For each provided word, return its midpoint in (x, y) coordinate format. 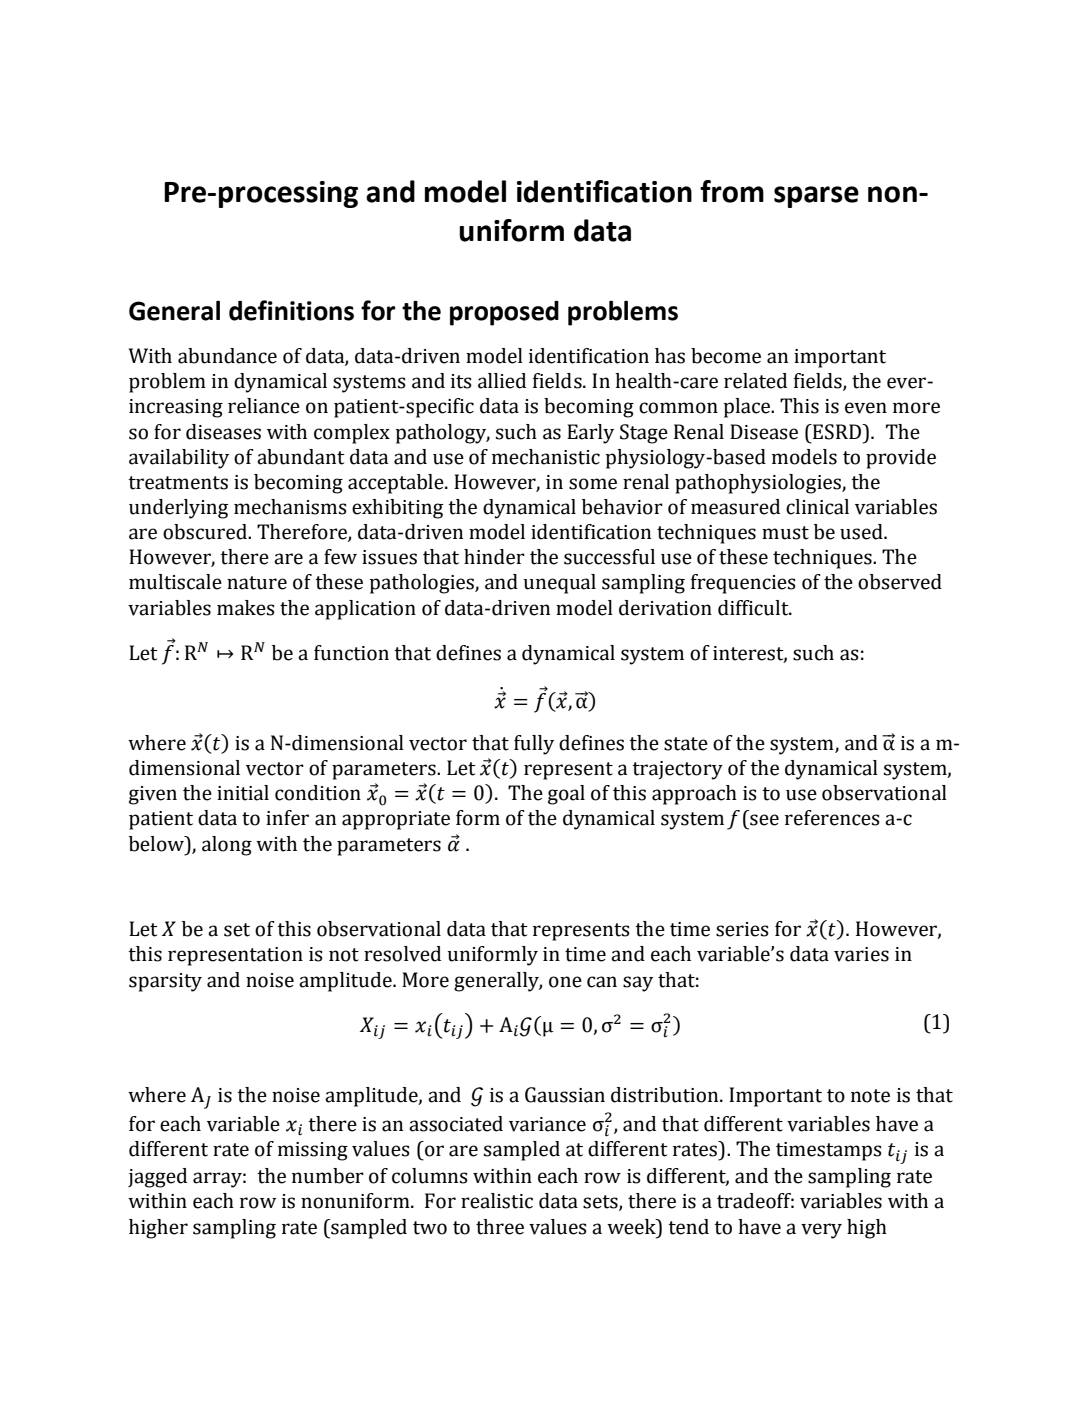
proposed (504, 313)
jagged (157, 1178)
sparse (816, 197)
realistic (497, 1201)
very (821, 1231)
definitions (291, 310)
